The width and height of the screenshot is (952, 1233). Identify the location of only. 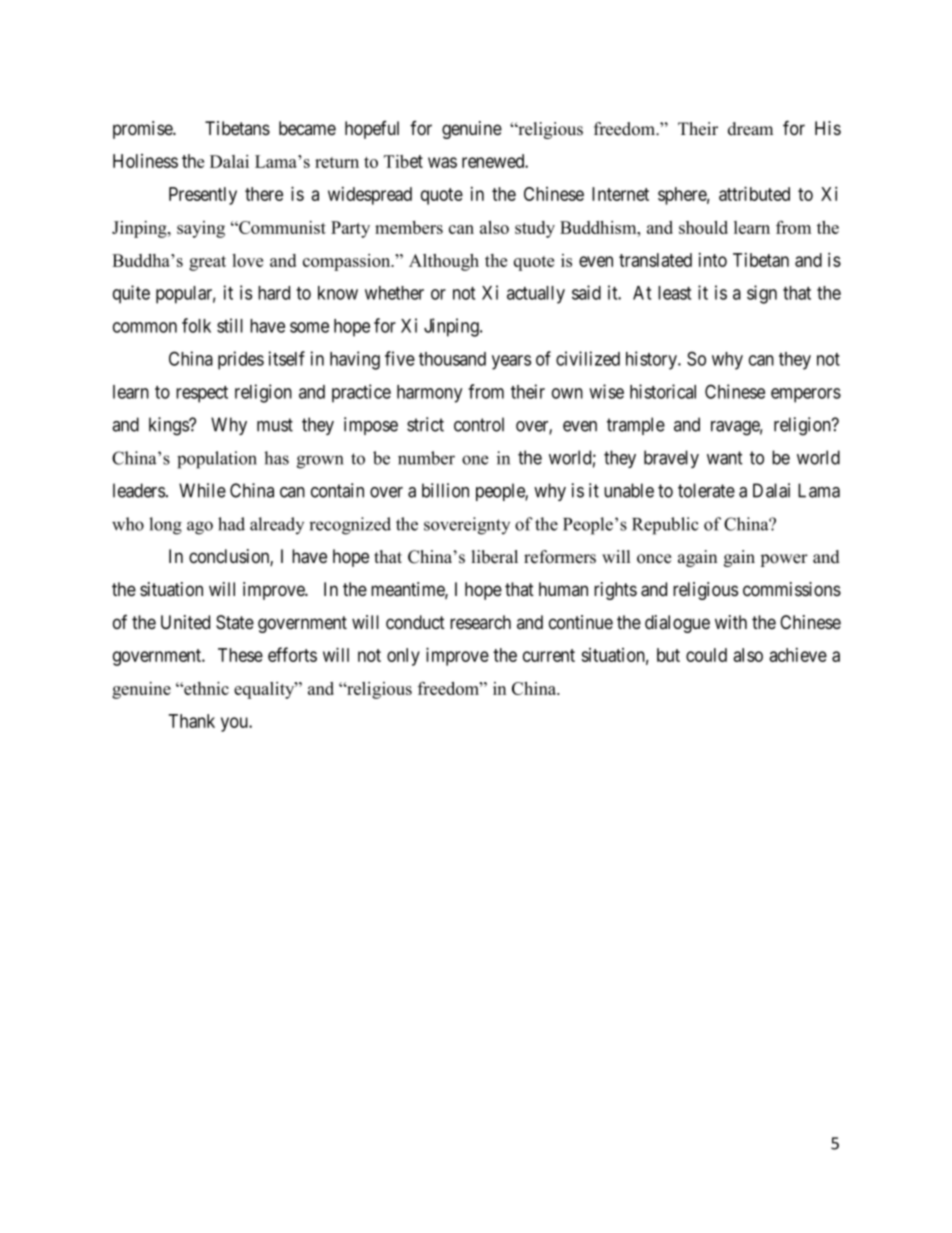
(403, 657).
